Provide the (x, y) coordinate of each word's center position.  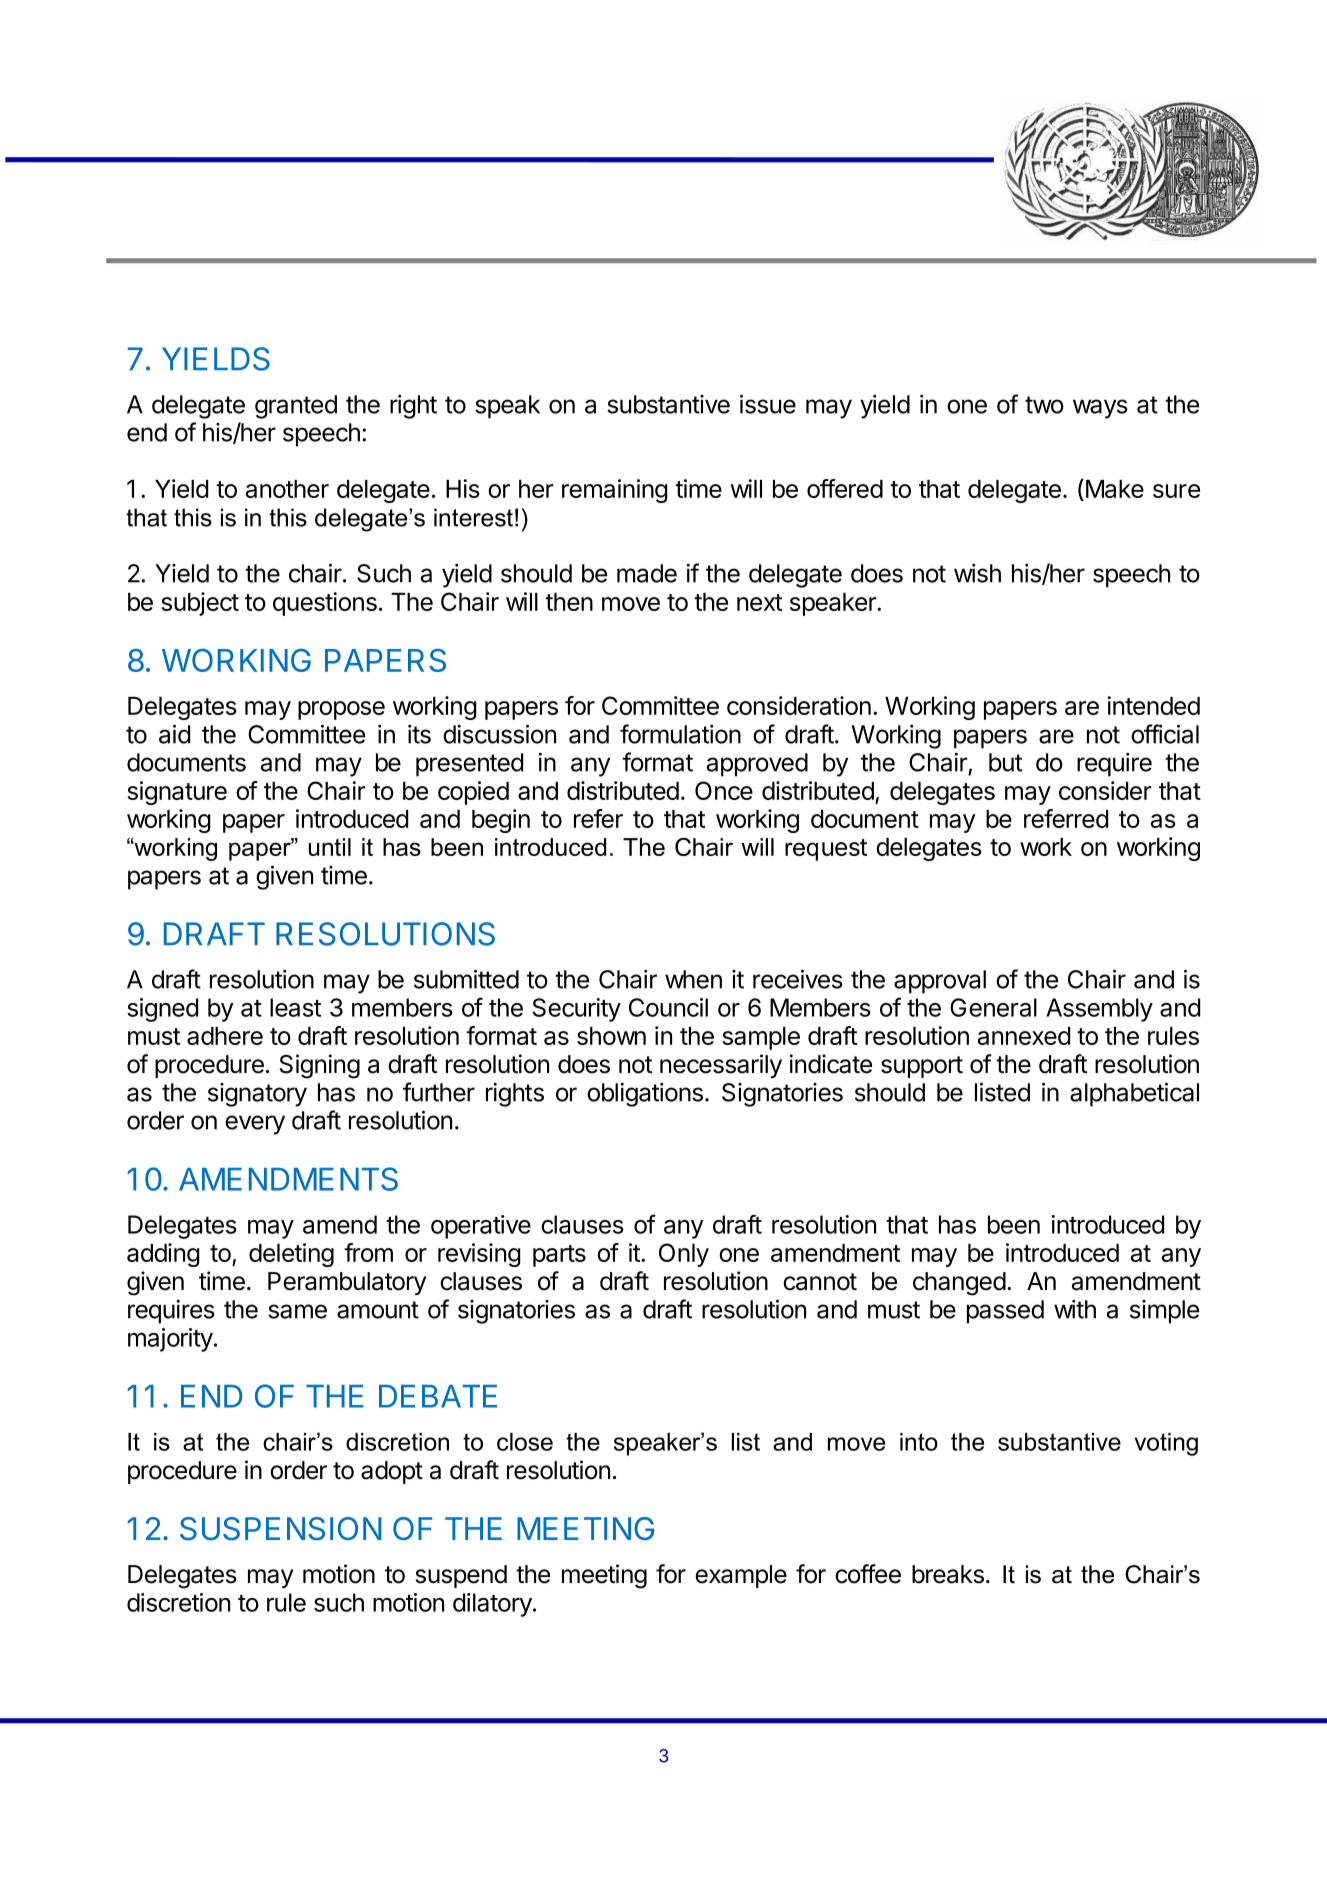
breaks (948, 1574)
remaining (615, 491)
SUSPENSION (281, 1529)
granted (296, 407)
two (1044, 405)
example (741, 1576)
